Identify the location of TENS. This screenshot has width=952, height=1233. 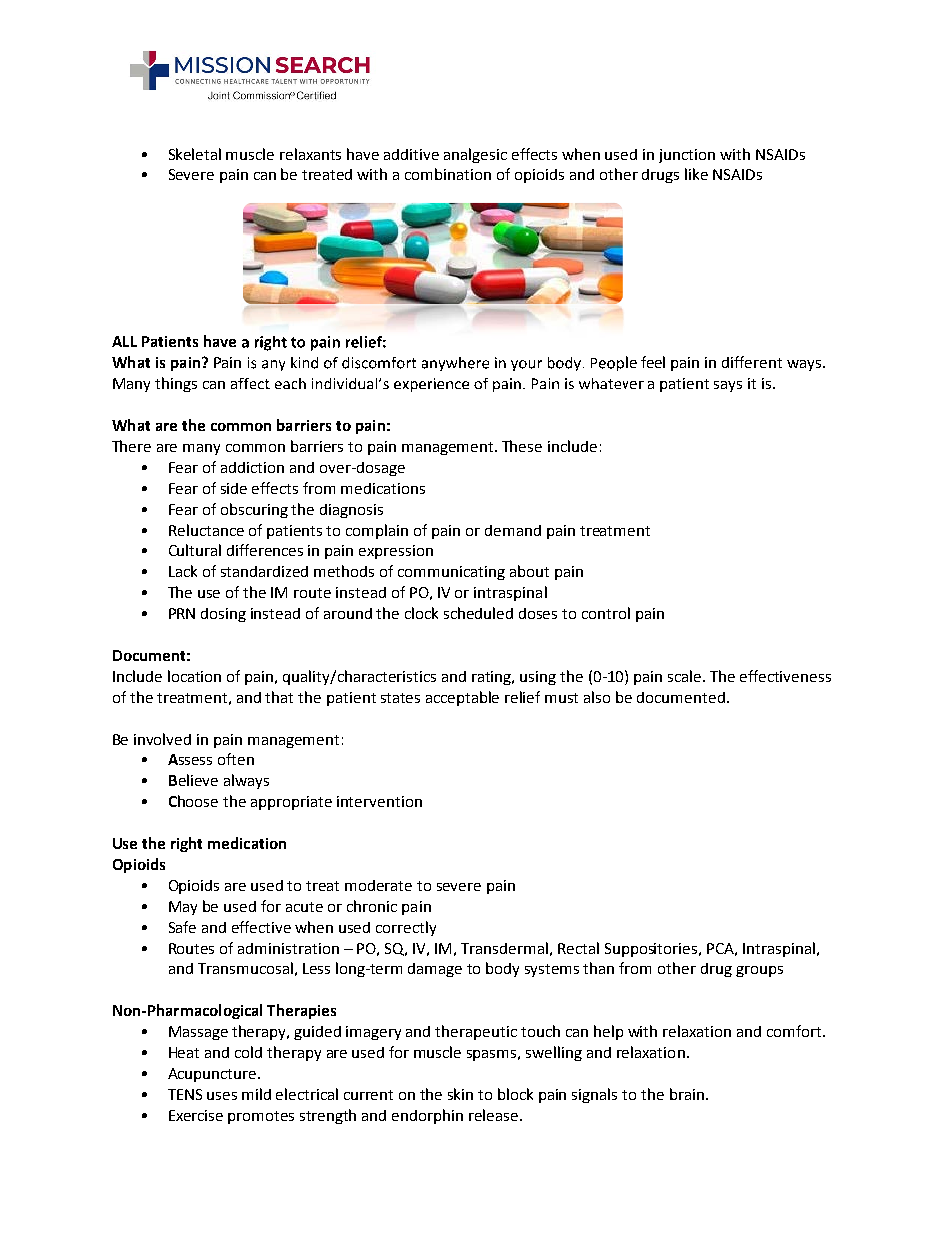
(185, 1094).
